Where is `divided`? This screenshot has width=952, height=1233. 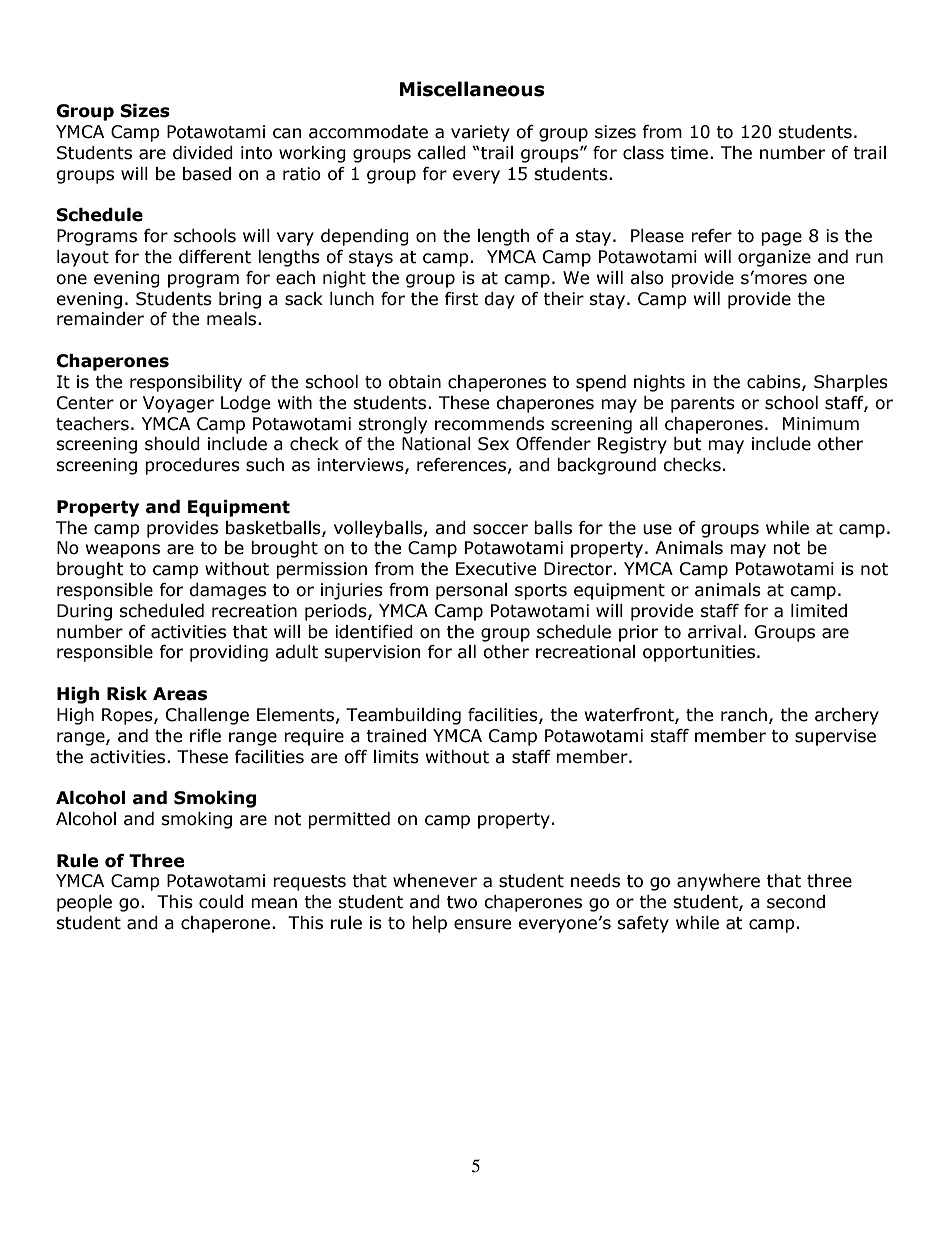
divided is located at coordinates (203, 153).
